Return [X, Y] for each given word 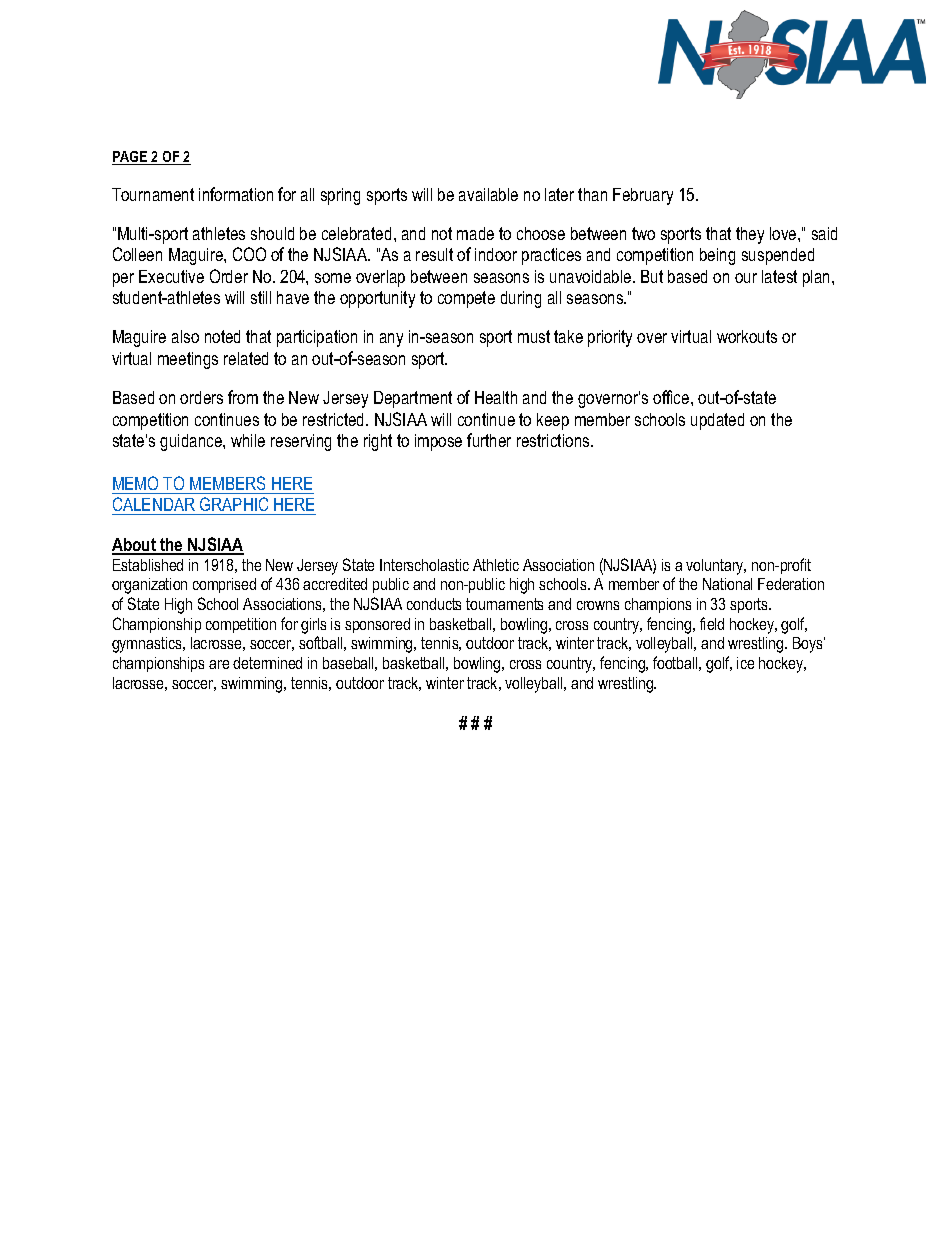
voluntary [716, 567]
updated [717, 421]
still [261, 297]
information [236, 194]
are [219, 664]
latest [779, 276]
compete [466, 299]
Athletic [496, 565]
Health [496, 397]
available [488, 194]
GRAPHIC [234, 506]
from [243, 397]
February [643, 196]
